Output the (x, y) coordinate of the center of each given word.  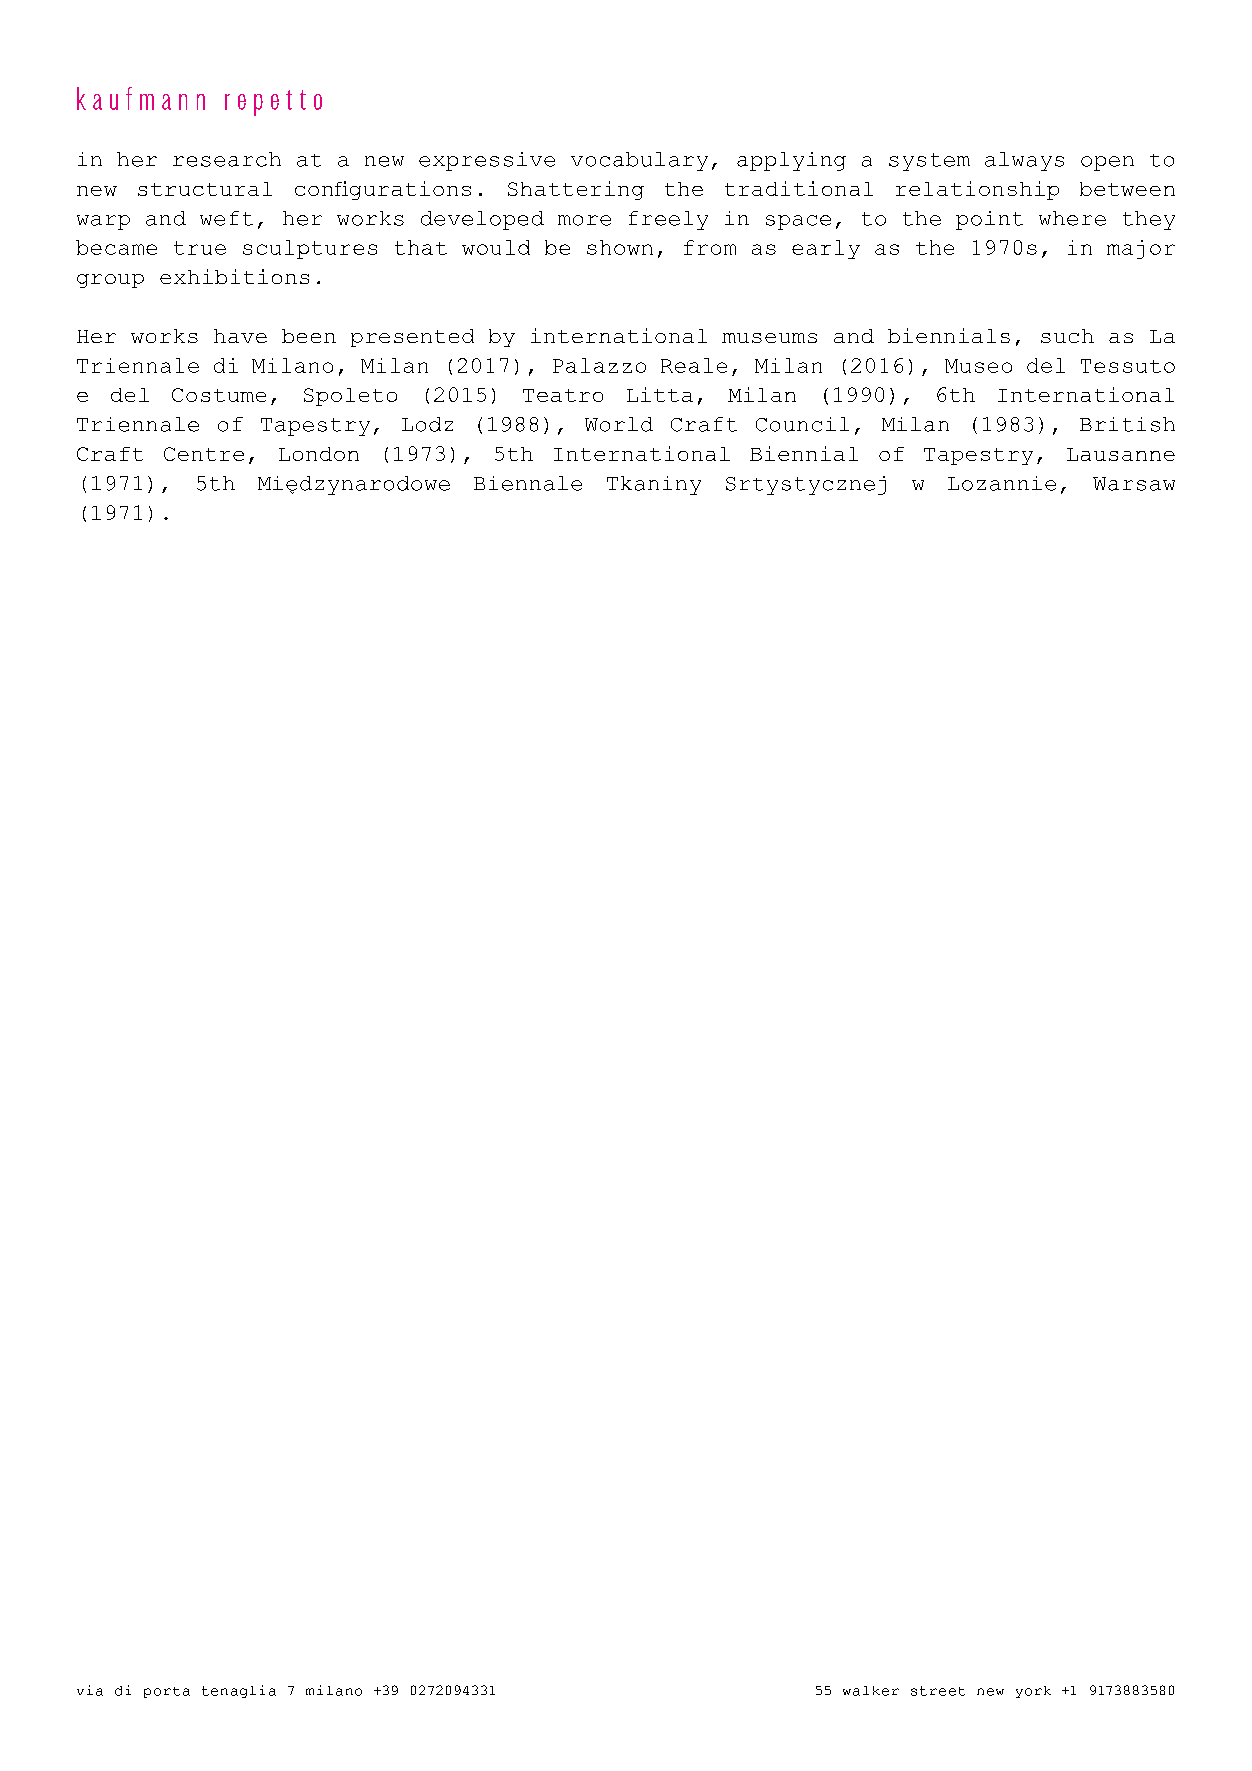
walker (871, 1691)
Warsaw (1134, 484)
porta (167, 1692)
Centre (204, 454)
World (619, 424)
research (227, 159)
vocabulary (639, 161)
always (1024, 161)
